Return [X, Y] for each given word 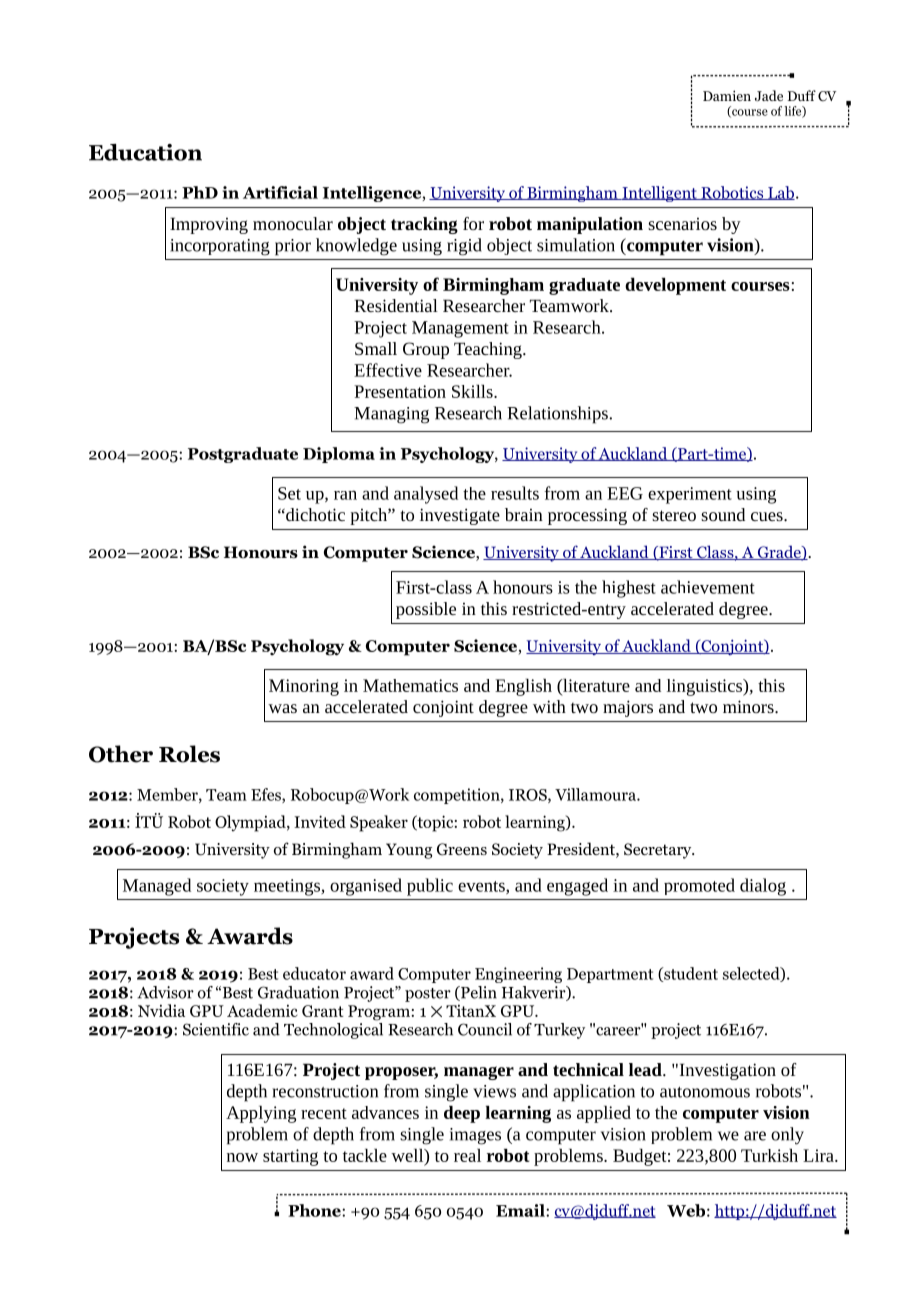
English [523, 687]
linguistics [705, 687]
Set [289, 493]
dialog [763, 887]
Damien [727, 95]
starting [290, 1157]
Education [145, 152]
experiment [690, 495]
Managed [157, 887]
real [467, 1155]
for [473, 223]
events [482, 887]
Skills [473, 391]
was [282, 708]
